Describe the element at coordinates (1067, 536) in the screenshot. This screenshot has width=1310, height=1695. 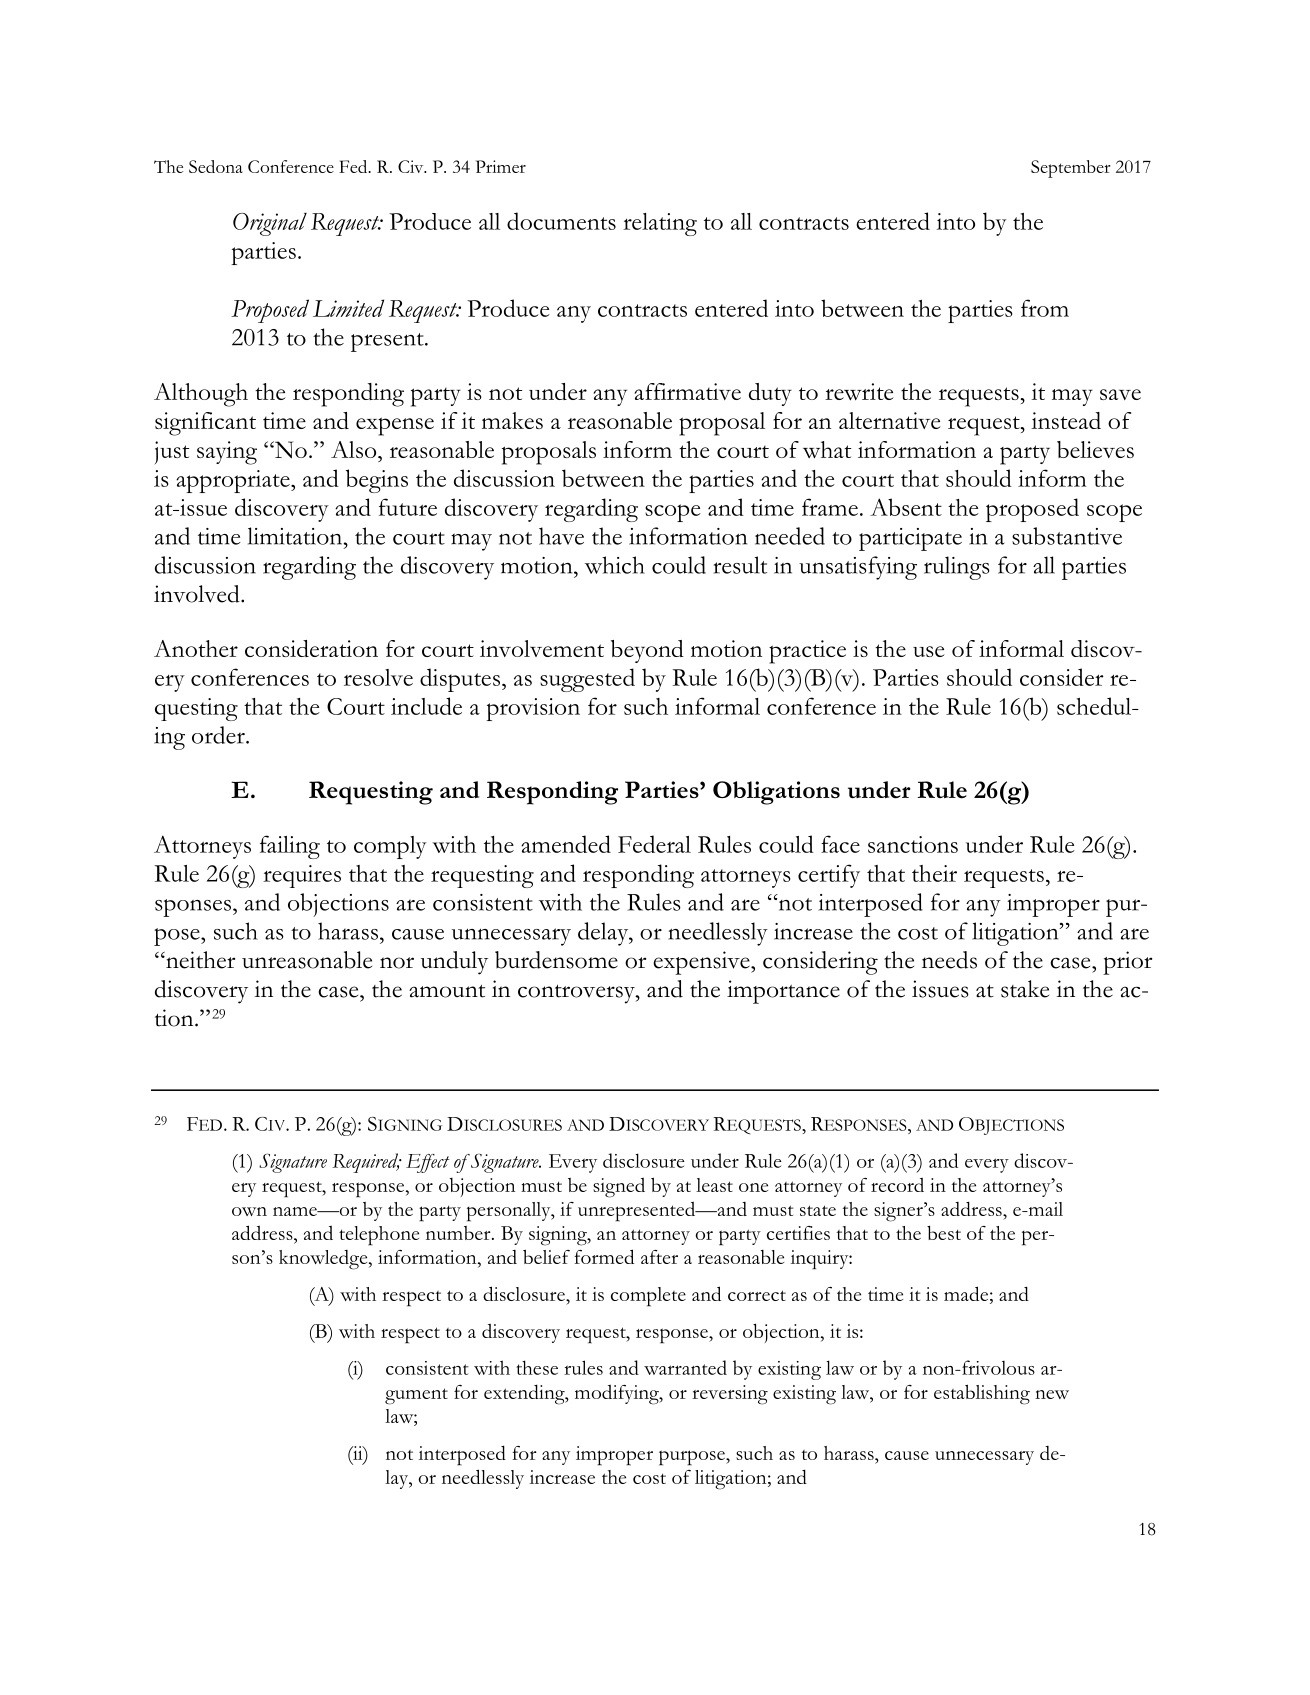
I see `substantive` at that location.
